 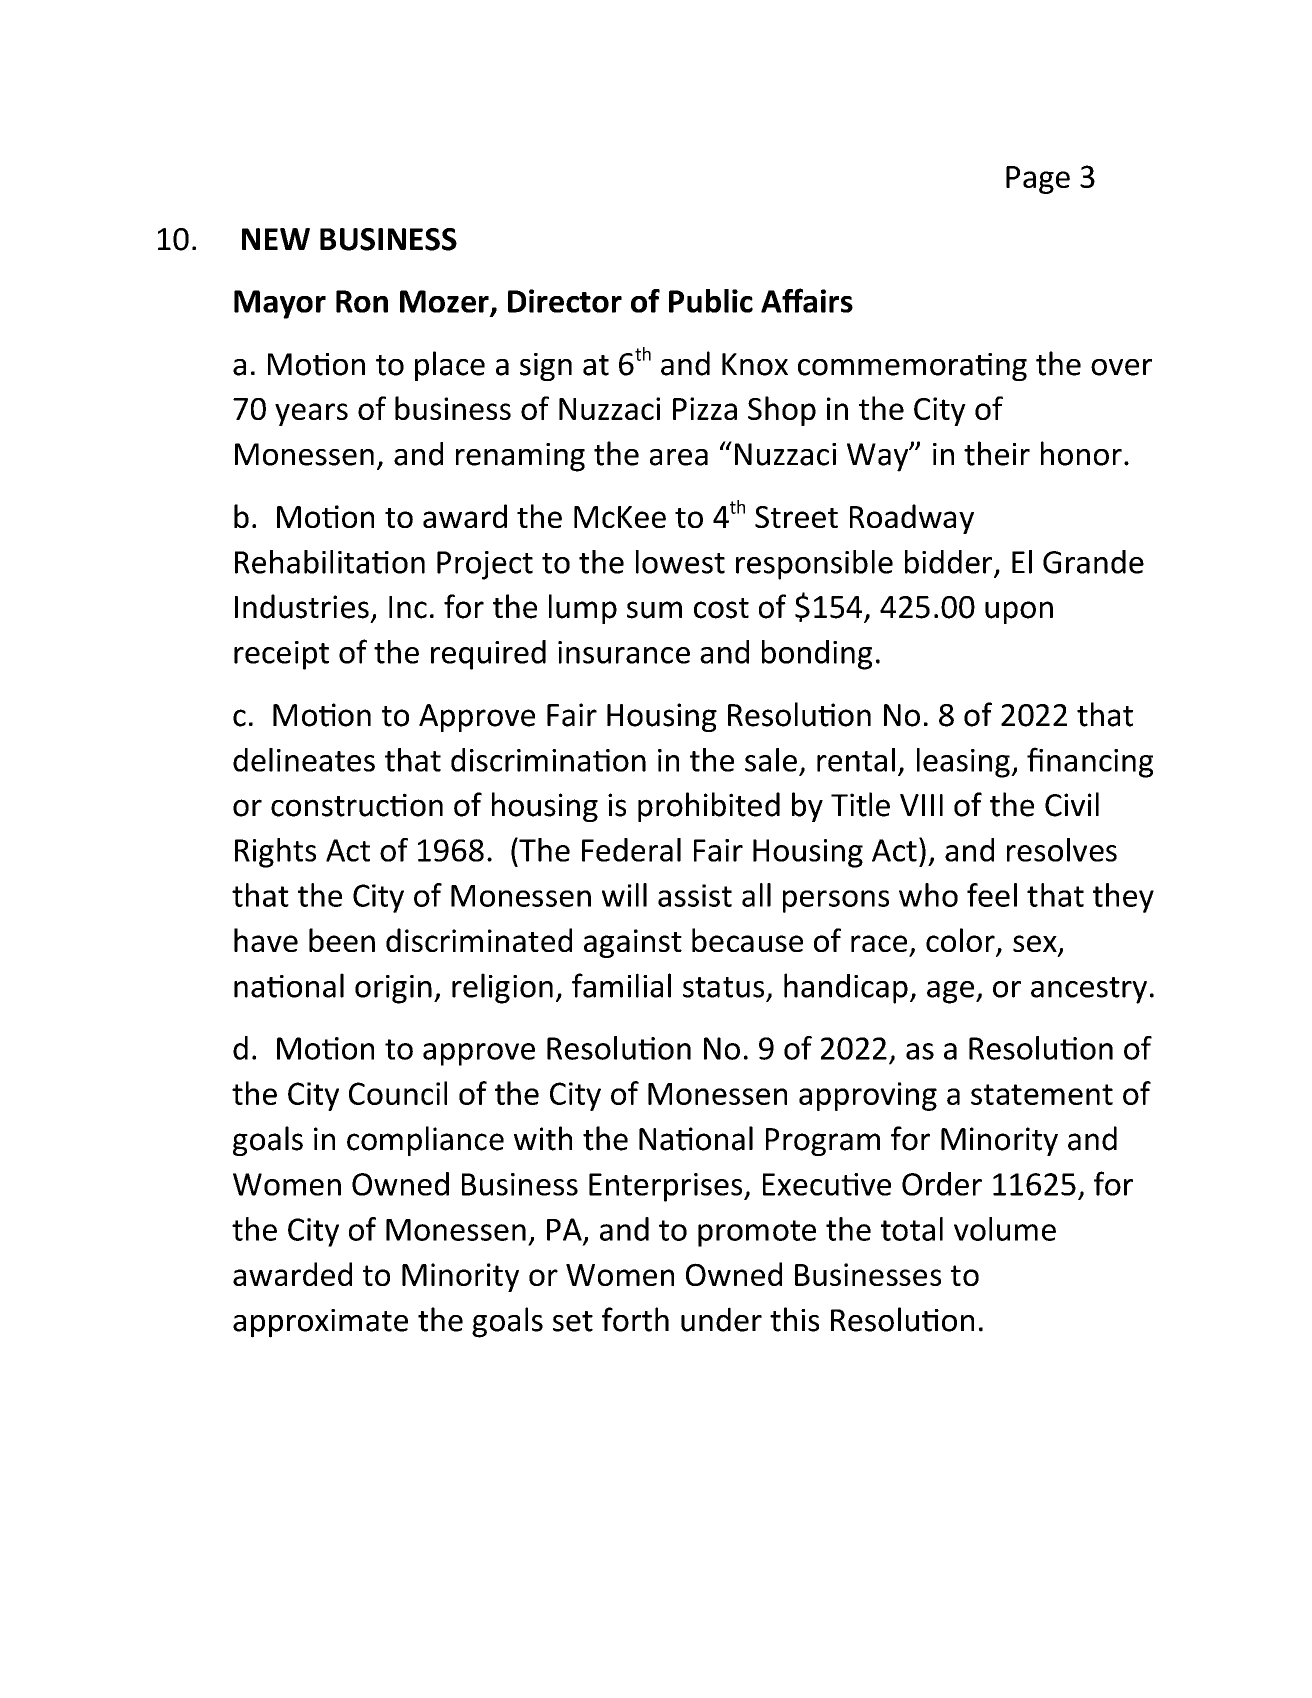 What do you see at coordinates (1089, 990) in the screenshot?
I see `ancestry` at bounding box center [1089, 990].
